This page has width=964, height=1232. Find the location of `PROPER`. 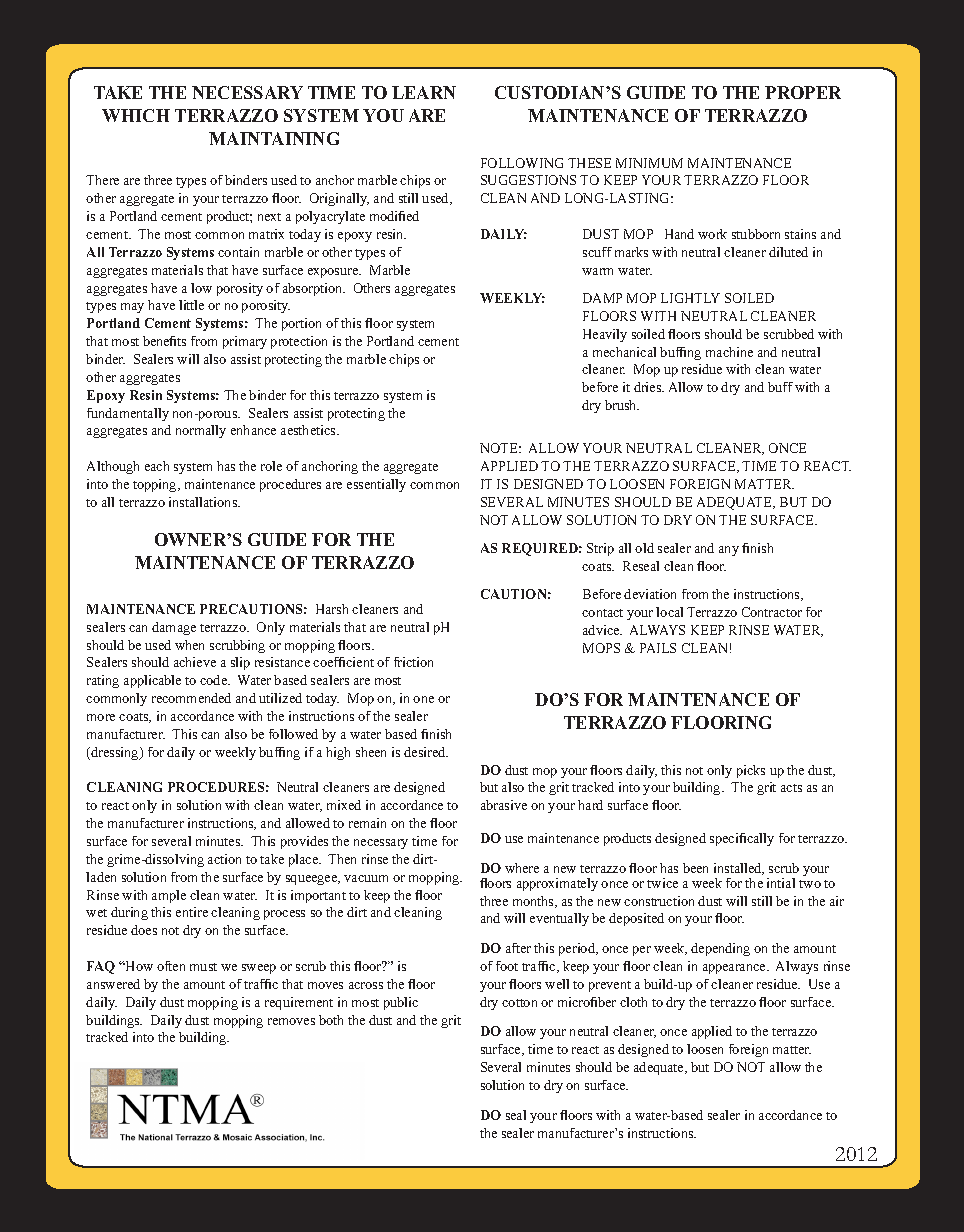

PROPER is located at coordinates (803, 92).
